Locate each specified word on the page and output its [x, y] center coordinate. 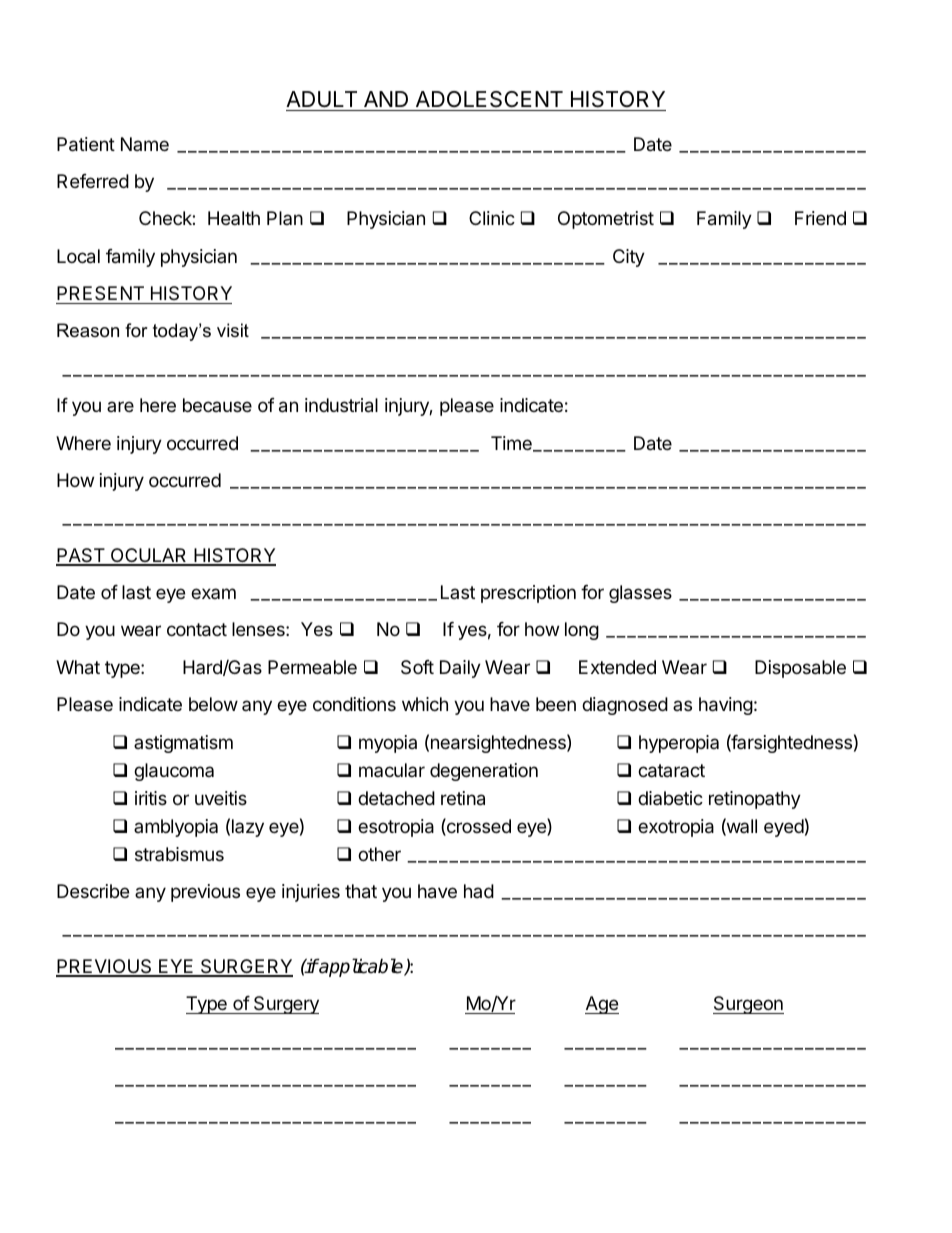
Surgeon [748, 1005]
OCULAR [149, 556]
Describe [93, 891]
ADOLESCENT [489, 99]
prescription [528, 594]
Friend [820, 218]
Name [145, 144]
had [479, 891]
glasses [640, 594]
